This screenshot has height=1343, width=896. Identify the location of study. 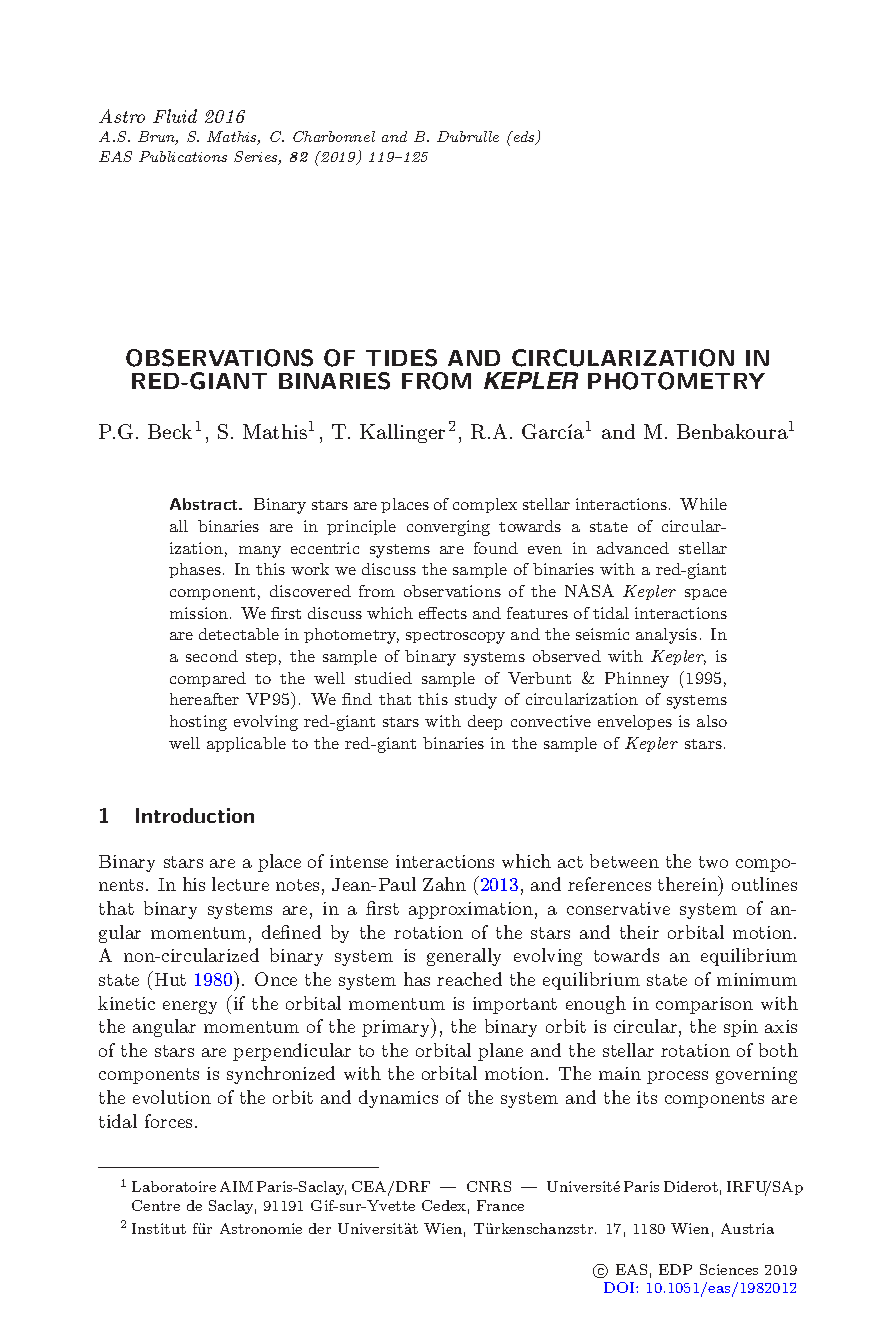
(476, 701).
